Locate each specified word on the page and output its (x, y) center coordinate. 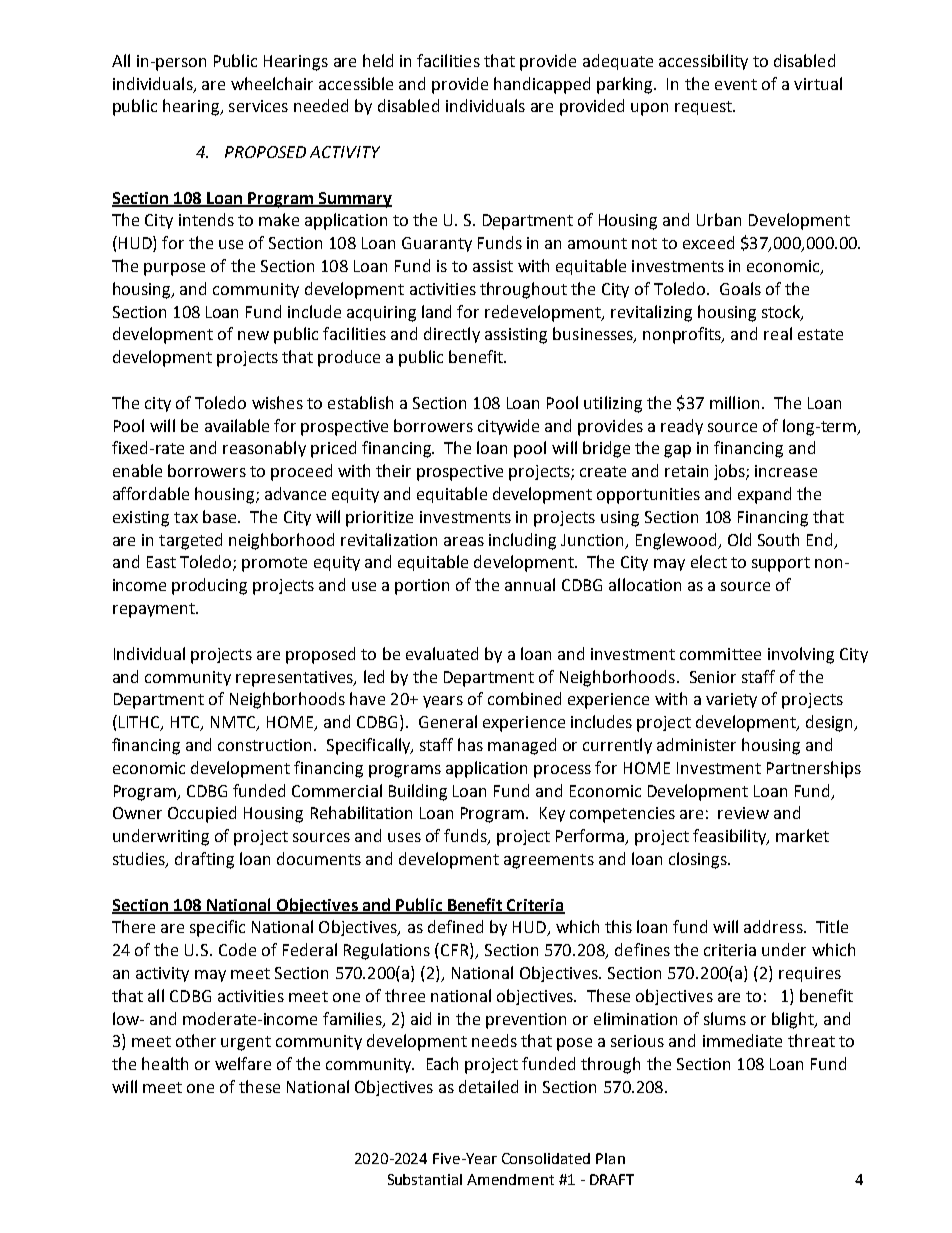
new (253, 335)
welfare (243, 1063)
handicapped (542, 85)
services (258, 106)
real (778, 333)
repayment (155, 610)
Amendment (510, 1179)
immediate (742, 1040)
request (705, 108)
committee (720, 654)
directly (452, 335)
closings (699, 860)
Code (237, 949)
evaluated (442, 653)
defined (455, 926)
